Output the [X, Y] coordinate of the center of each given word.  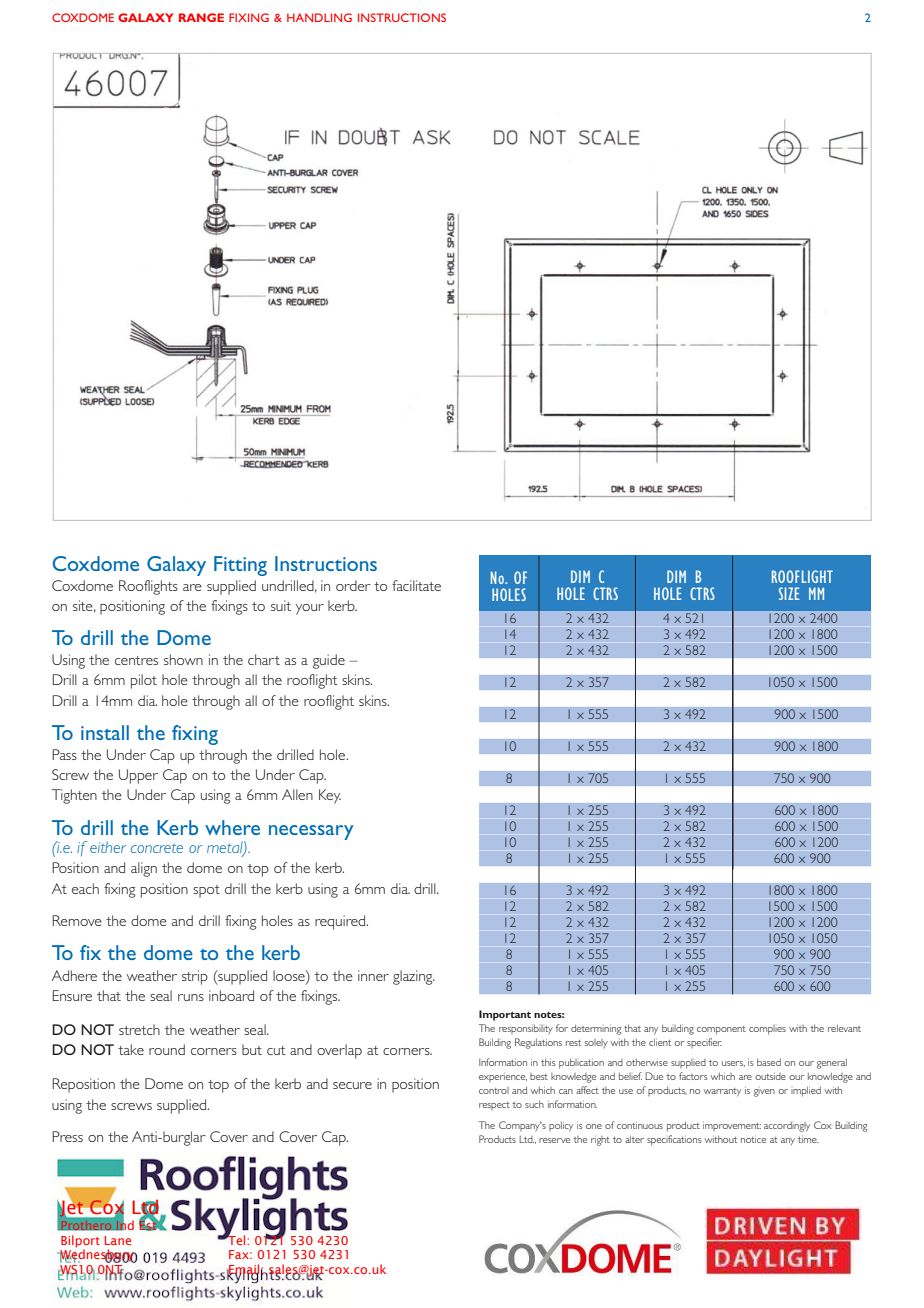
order [353, 585]
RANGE [201, 17]
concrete [157, 848]
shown [183, 659]
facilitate [416, 585]
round [167, 1049]
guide [329, 661]
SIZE [789, 593]
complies [767, 1030]
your [310, 609]
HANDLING [319, 17]
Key [330, 796]
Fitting [240, 566]
